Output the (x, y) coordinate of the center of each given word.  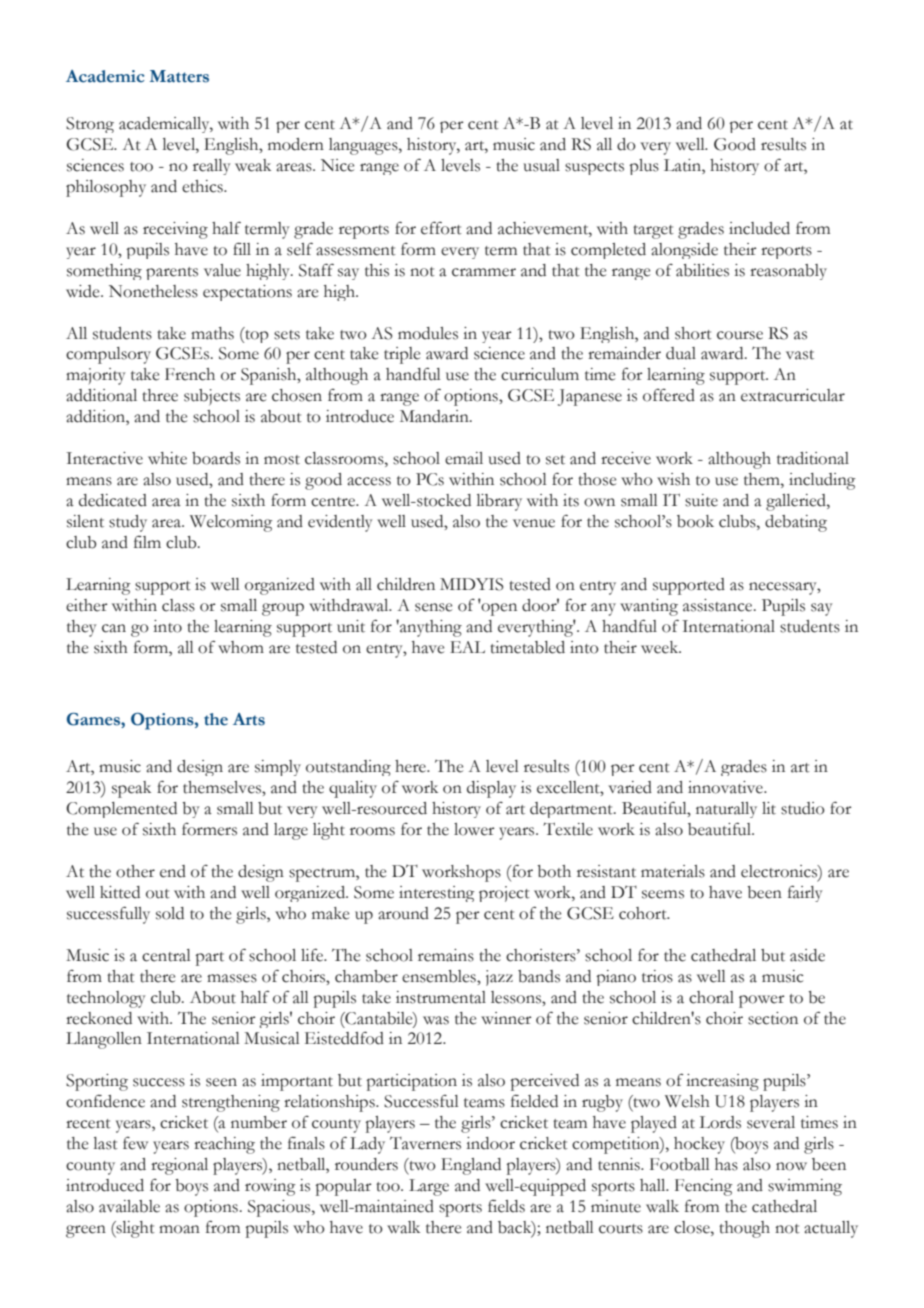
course (740, 335)
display (491, 789)
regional (179, 1166)
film (147, 541)
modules (428, 333)
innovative (726, 787)
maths (212, 333)
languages (364, 146)
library (499, 502)
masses (232, 978)
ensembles (440, 976)
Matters (179, 76)
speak (131, 789)
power (762, 1001)
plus (644, 167)
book (695, 521)
